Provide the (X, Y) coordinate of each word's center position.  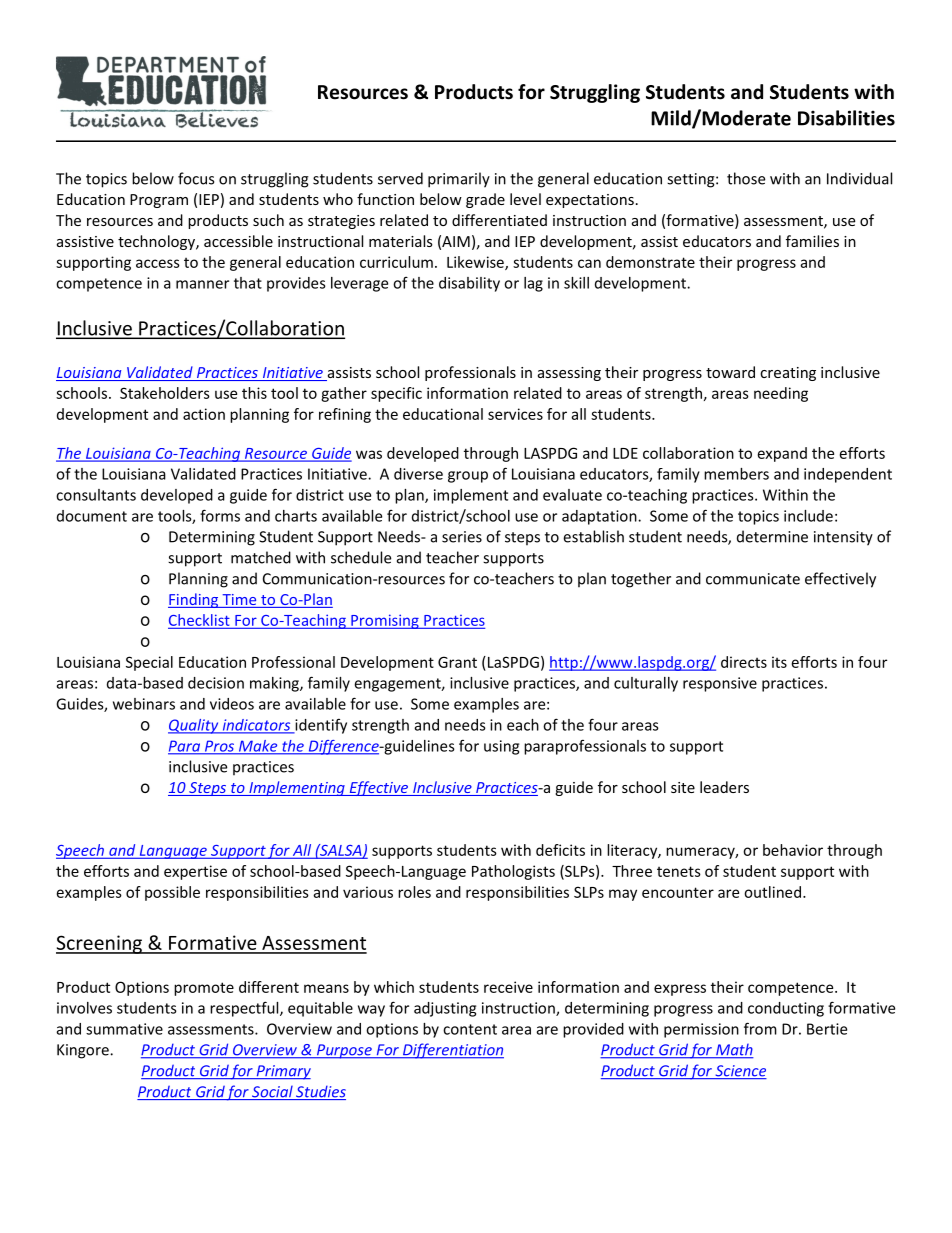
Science (740, 1072)
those (746, 178)
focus (196, 178)
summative (124, 1029)
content (470, 1029)
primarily (459, 180)
